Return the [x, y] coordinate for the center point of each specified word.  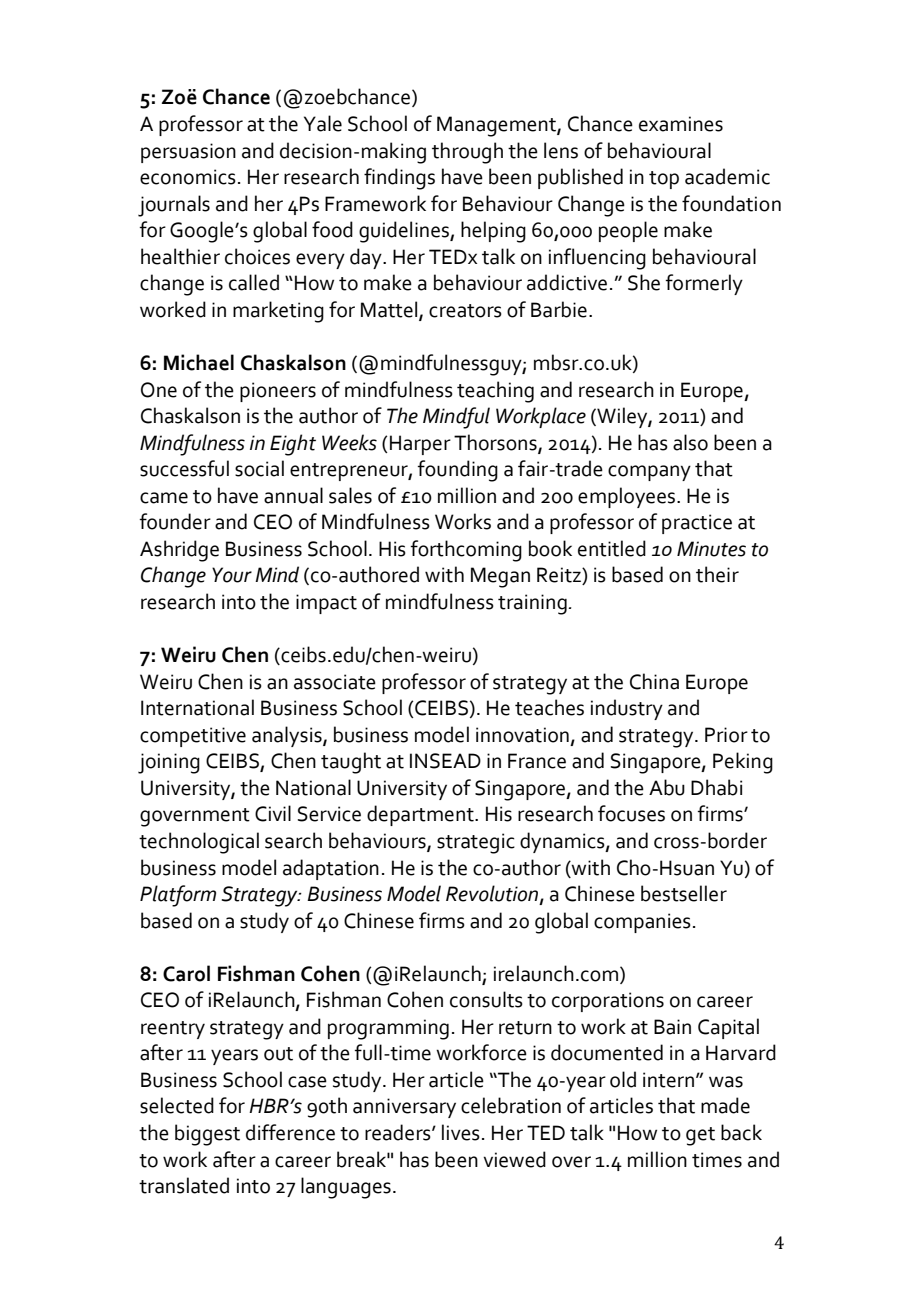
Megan [500, 577]
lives [461, 1132]
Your [232, 575]
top [664, 180]
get [700, 1136]
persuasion [188, 153]
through [467, 153]
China [654, 681]
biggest [207, 1135]
